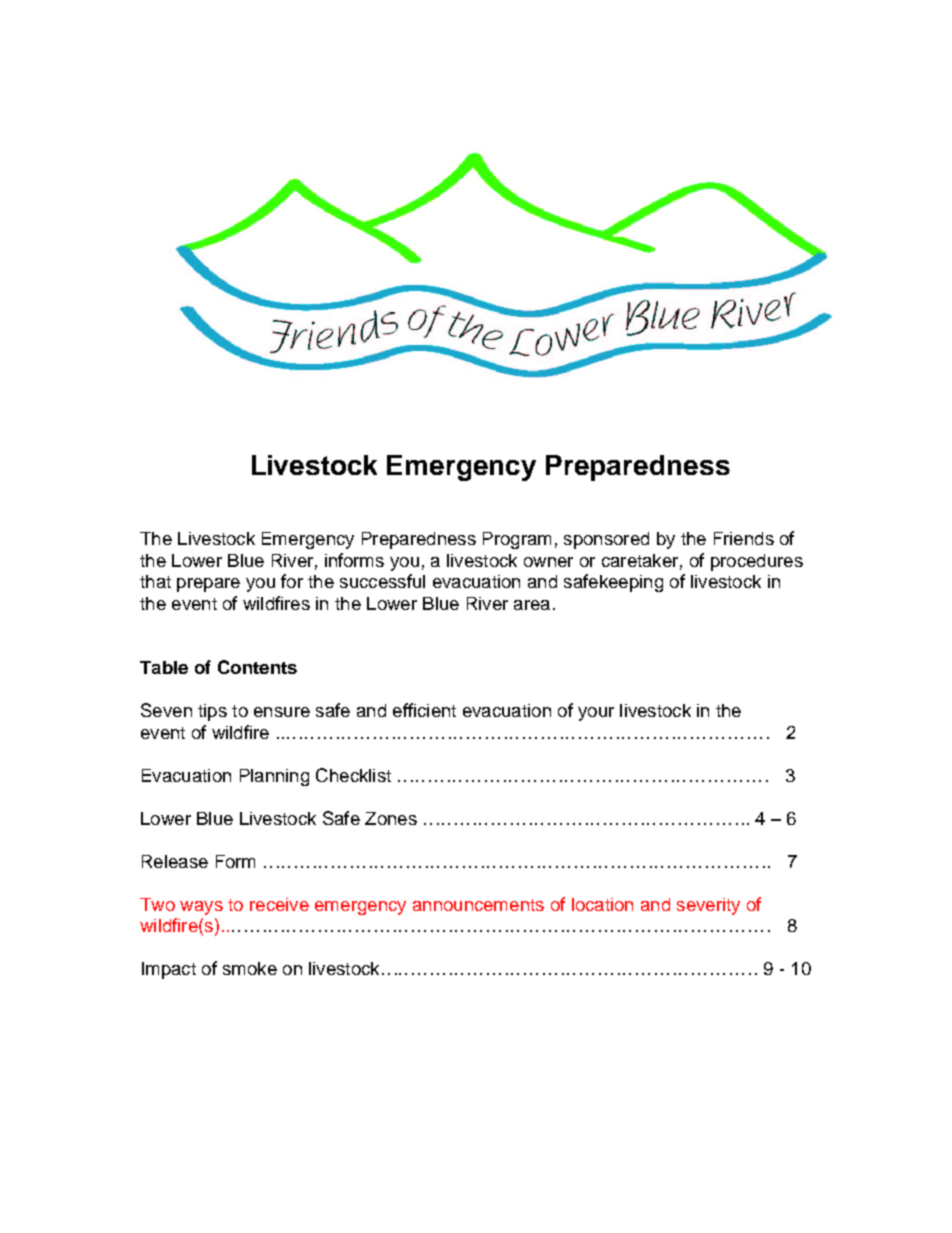 The height and width of the page is (1233, 952). Describe the element at coordinates (353, 775) in the page. I see `Checklist` at that location.
